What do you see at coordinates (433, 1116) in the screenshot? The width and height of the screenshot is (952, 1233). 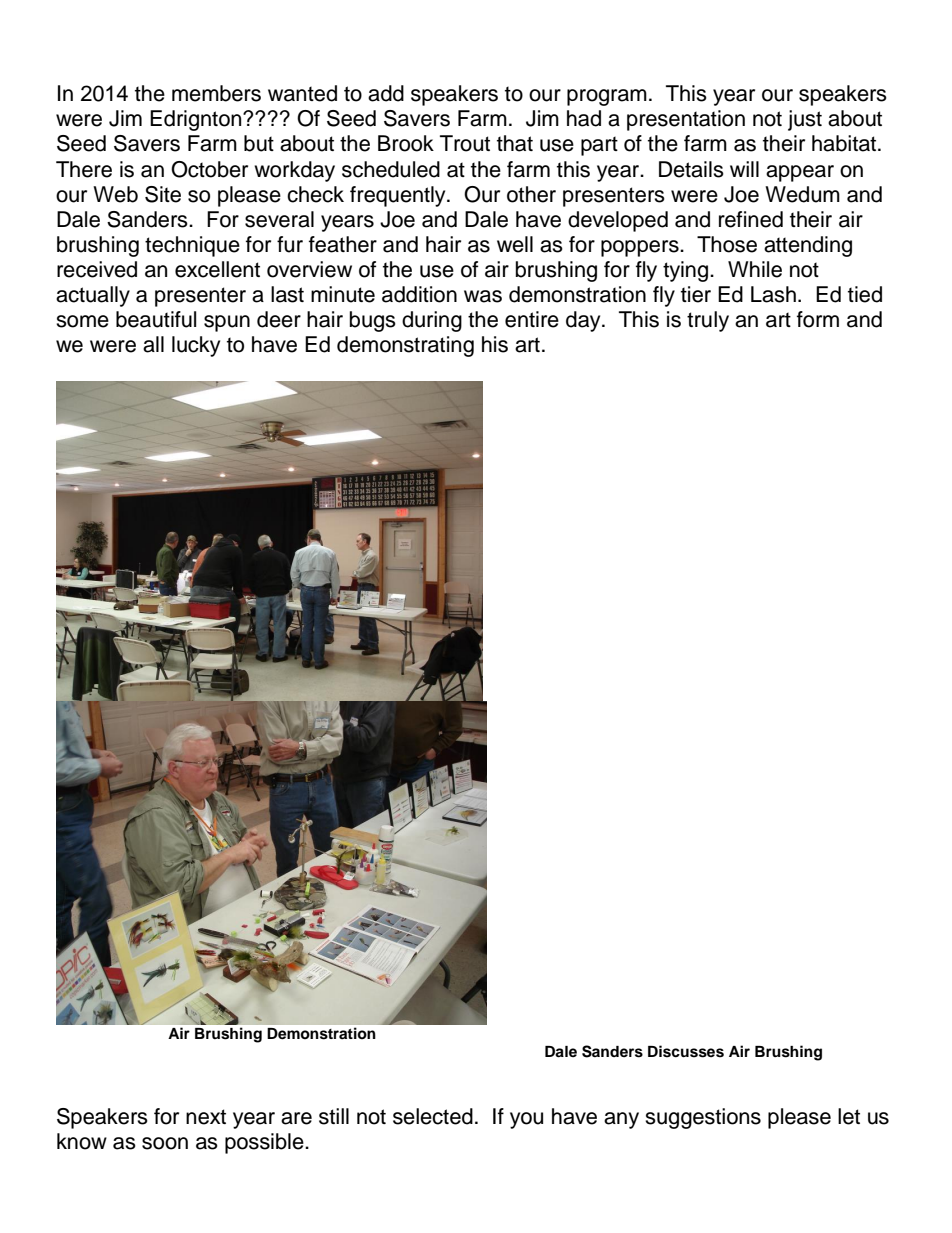 I see `selected` at bounding box center [433, 1116].
